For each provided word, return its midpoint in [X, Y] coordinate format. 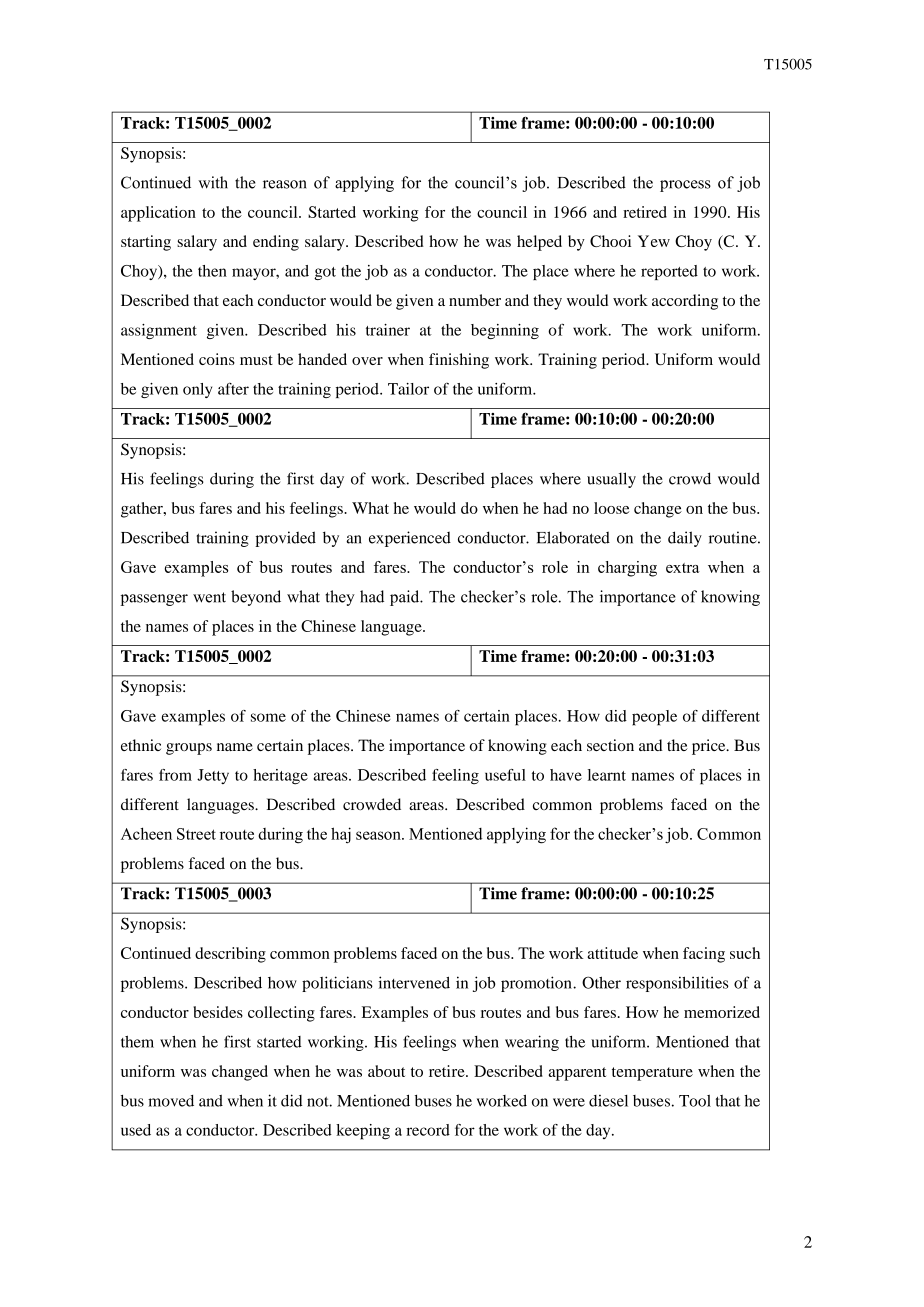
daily [685, 539]
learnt [607, 775]
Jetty [213, 776]
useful [505, 775]
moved [171, 1101]
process [685, 186]
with [213, 182]
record [428, 1130]
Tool [695, 1101]
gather [143, 510]
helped [539, 243]
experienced [410, 539]
